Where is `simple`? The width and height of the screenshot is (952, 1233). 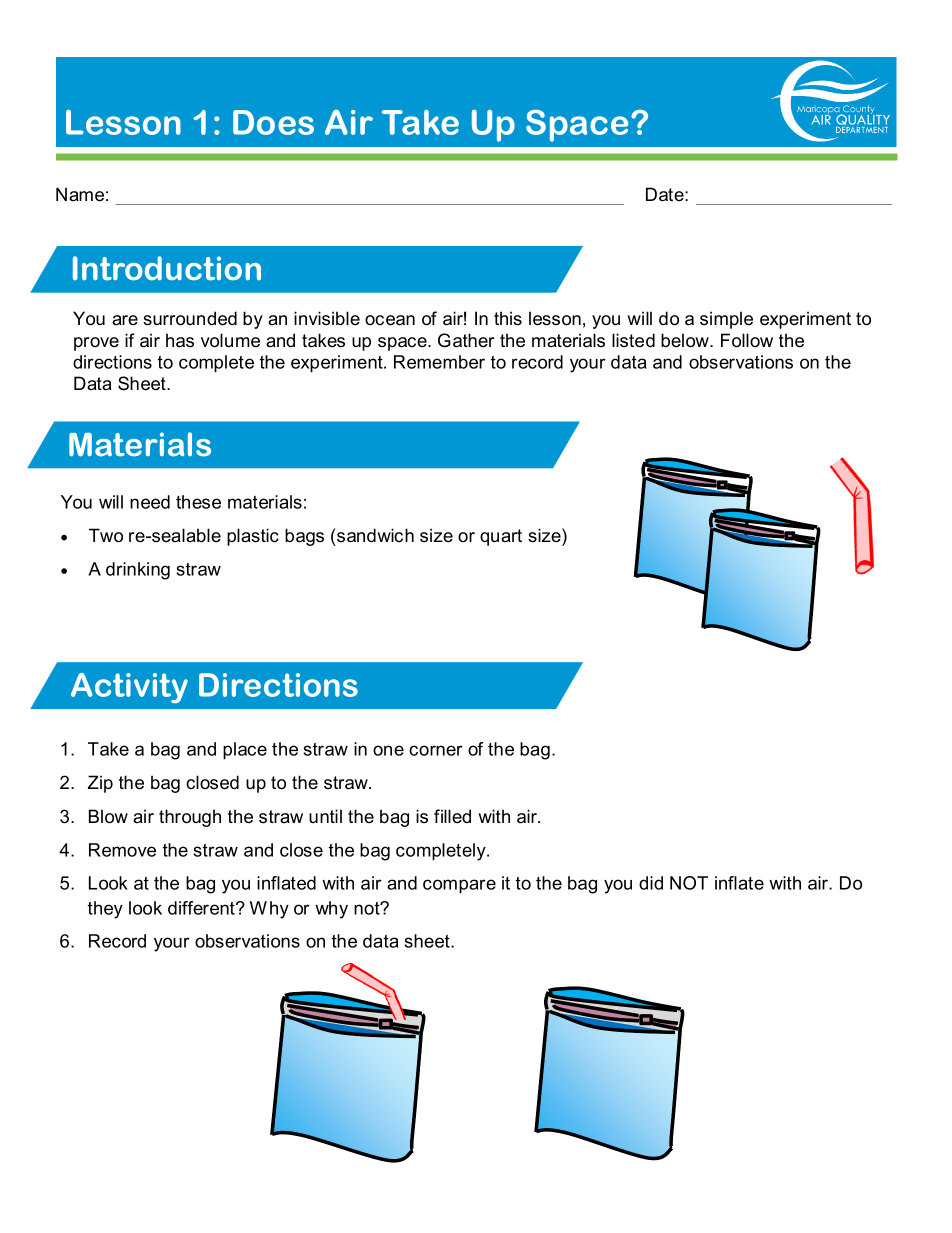 simple is located at coordinates (726, 320).
